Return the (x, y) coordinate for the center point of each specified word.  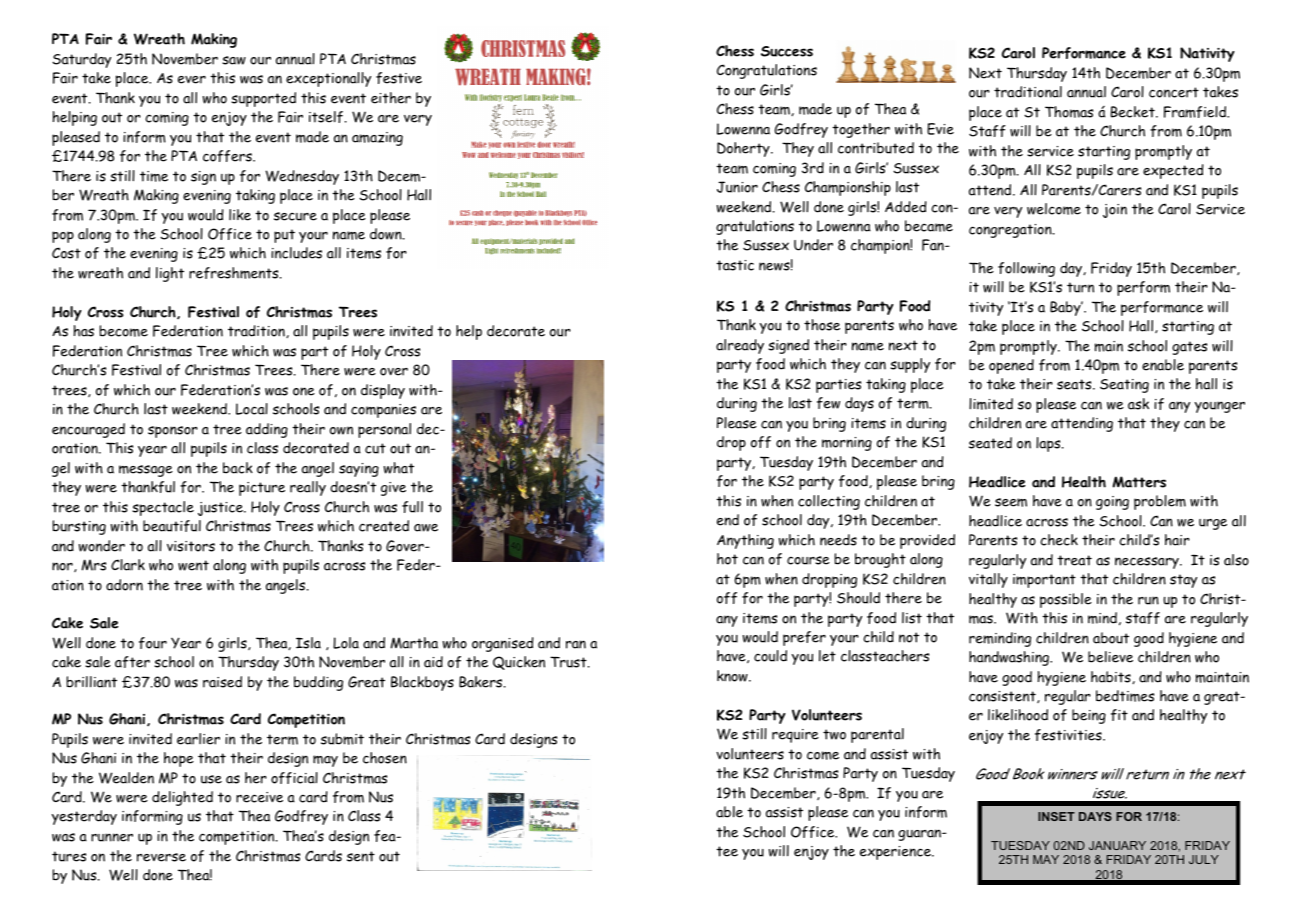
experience (896, 853)
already (740, 346)
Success (787, 51)
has (84, 331)
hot (727, 559)
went (193, 565)
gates (1189, 348)
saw (234, 60)
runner (112, 837)
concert (1174, 92)
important (1044, 581)
